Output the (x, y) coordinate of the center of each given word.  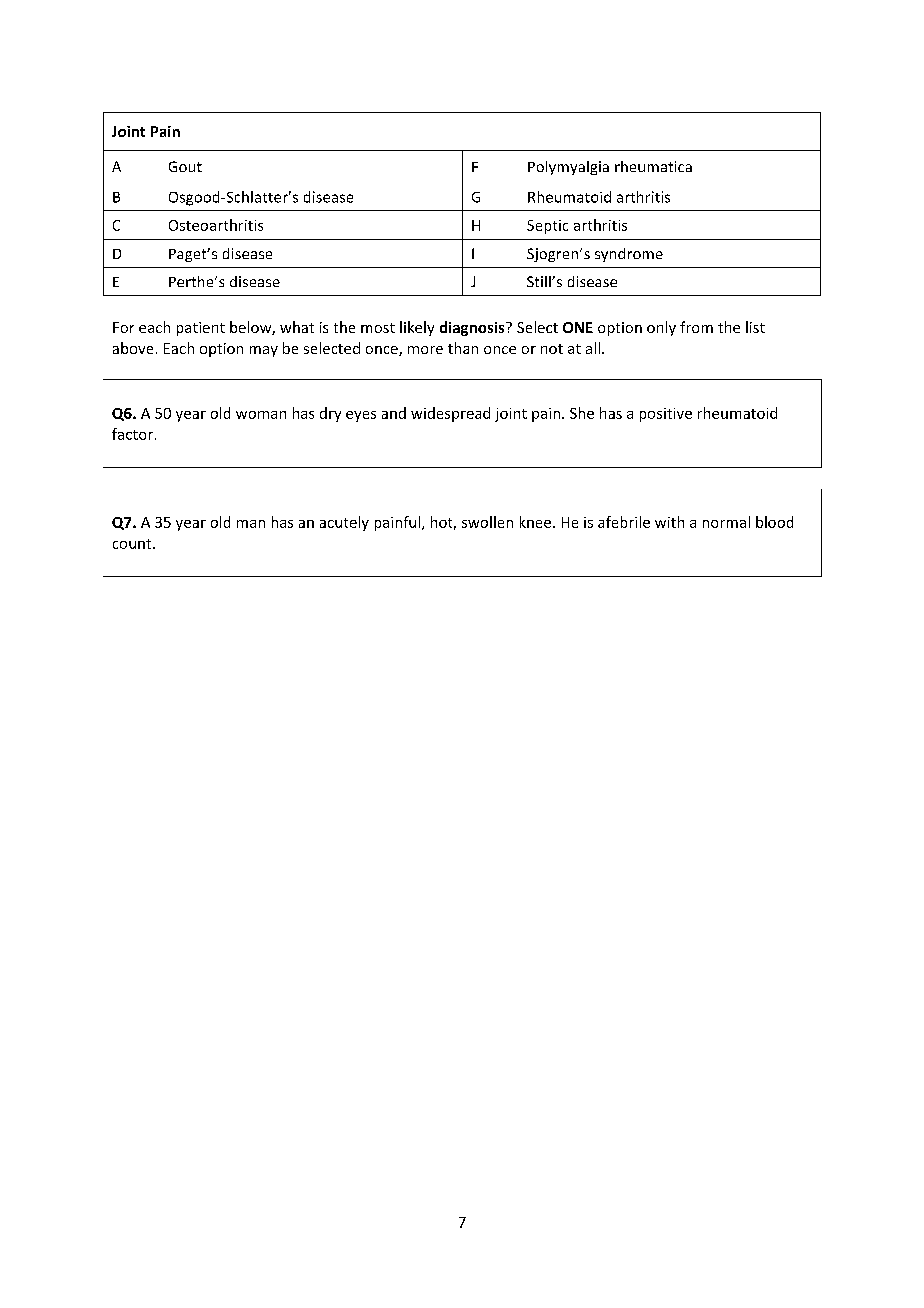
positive (666, 415)
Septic (547, 227)
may (264, 351)
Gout (185, 166)
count (133, 544)
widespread (450, 414)
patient (201, 329)
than (463, 348)
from (696, 327)
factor (134, 434)
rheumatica (653, 166)
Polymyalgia (568, 168)
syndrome (629, 255)
